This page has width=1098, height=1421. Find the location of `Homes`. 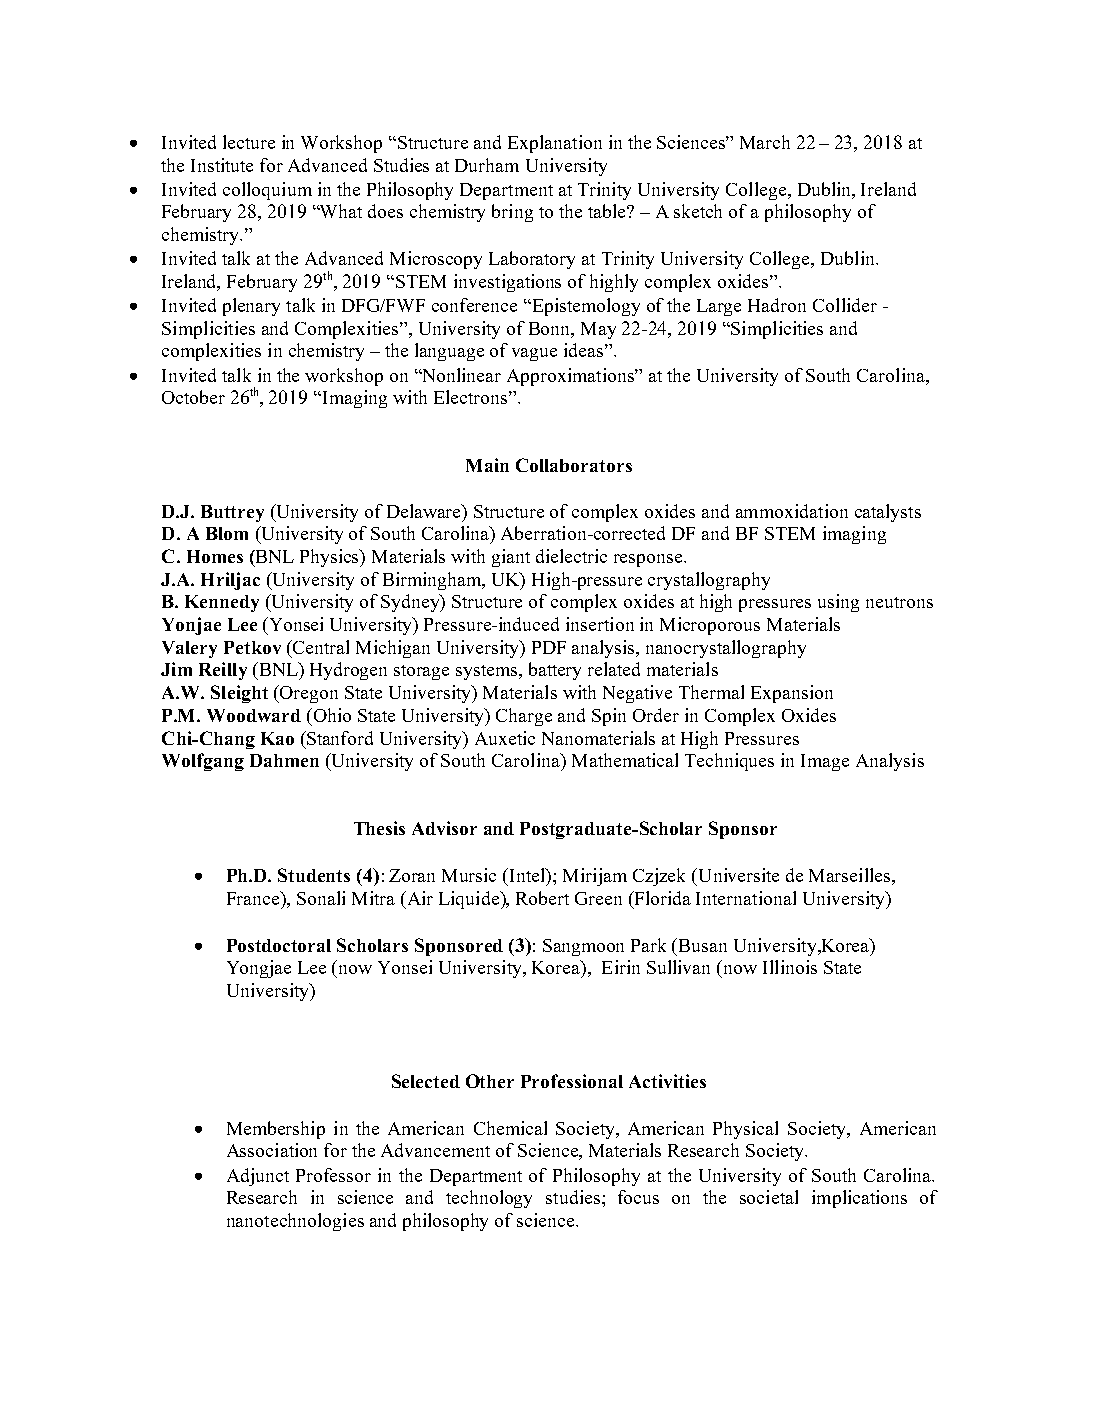

Homes is located at coordinates (215, 556).
